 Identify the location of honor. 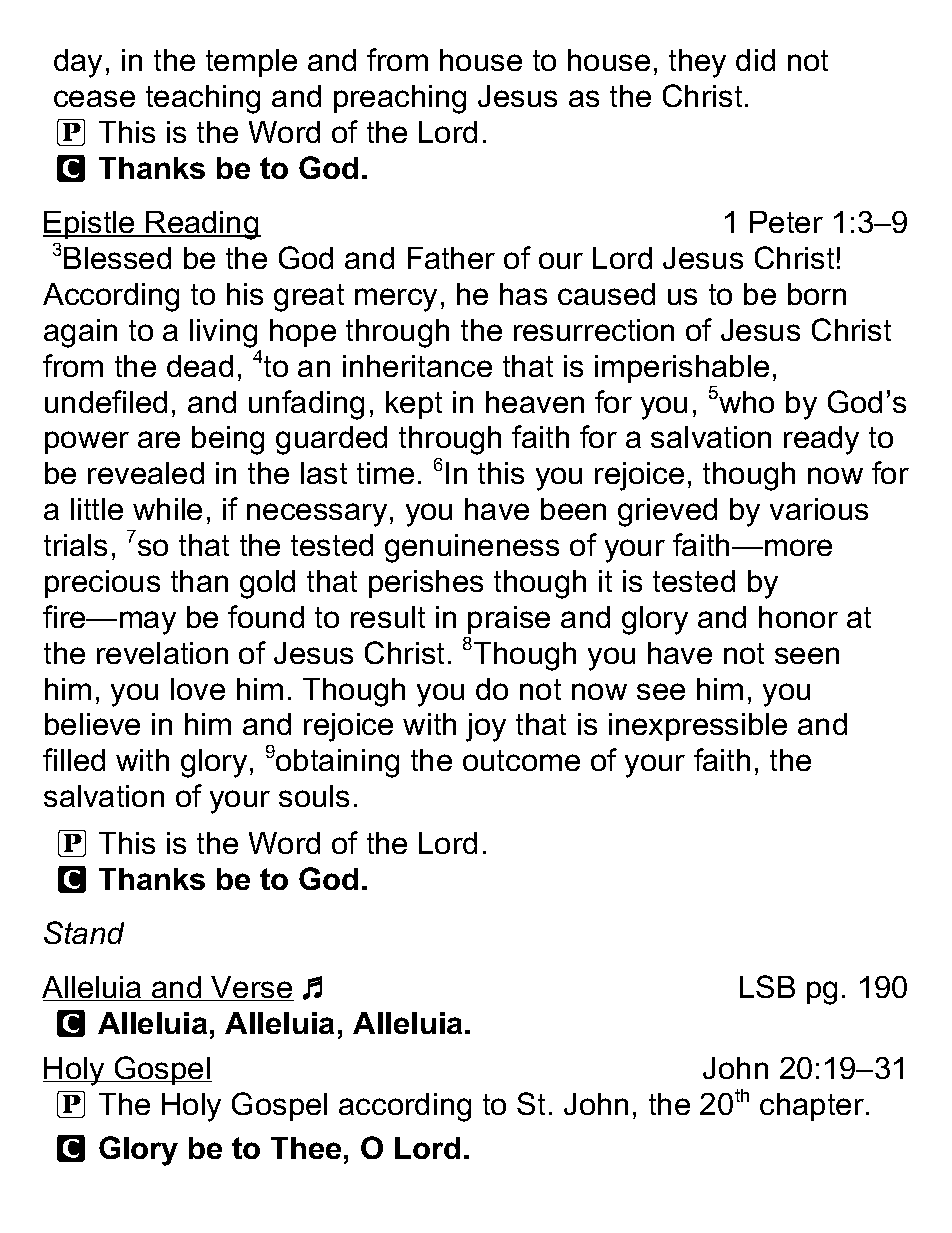
(798, 617).
